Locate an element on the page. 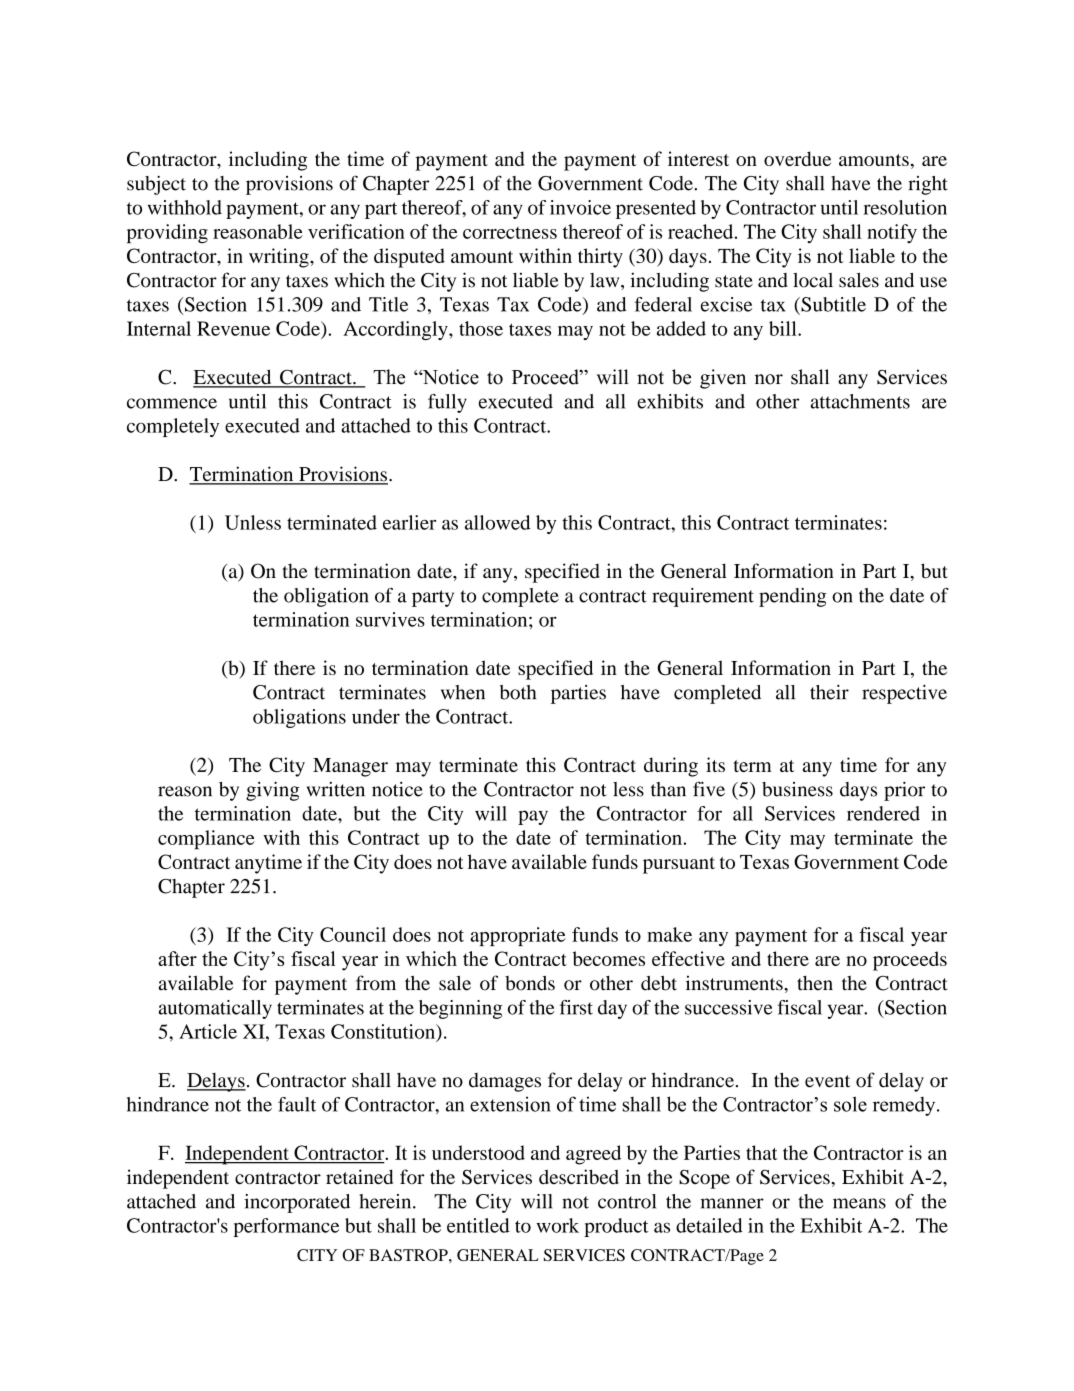  giving is located at coordinates (272, 791).
